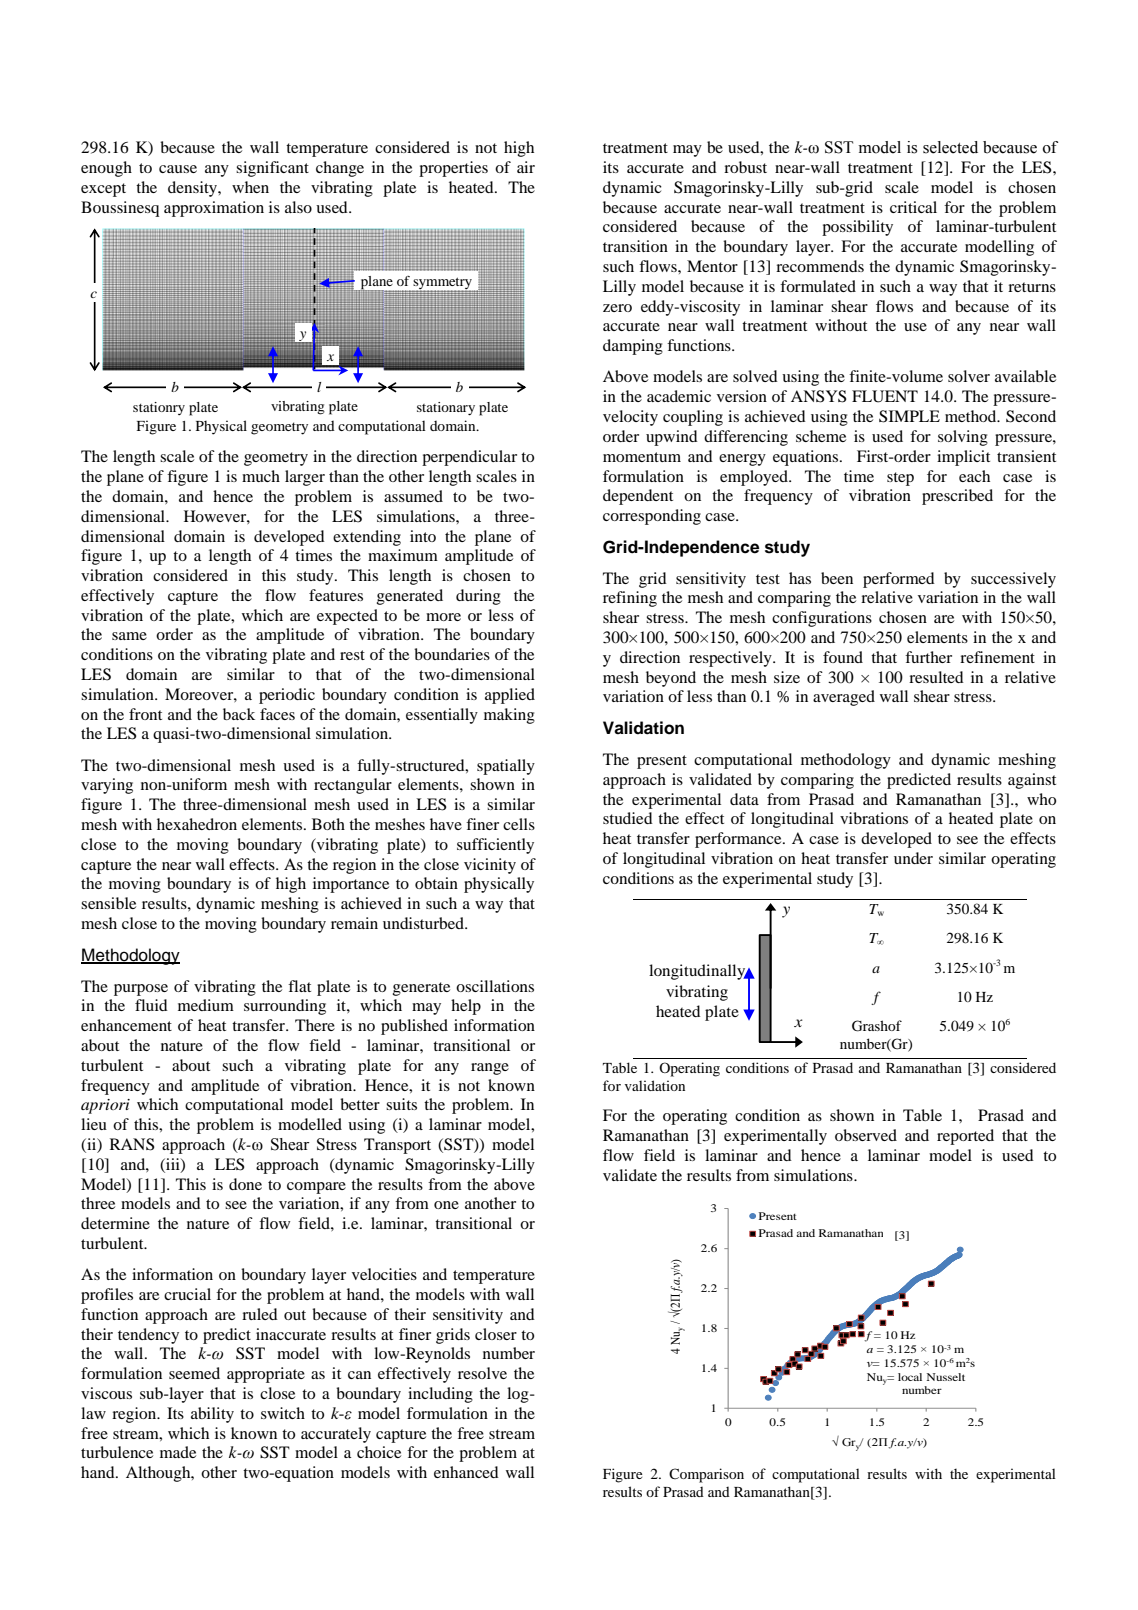 This page has height=1610, width=1138. What do you see at coordinates (957, 497) in the page?
I see `prescribed` at bounding box center [957, 497].
